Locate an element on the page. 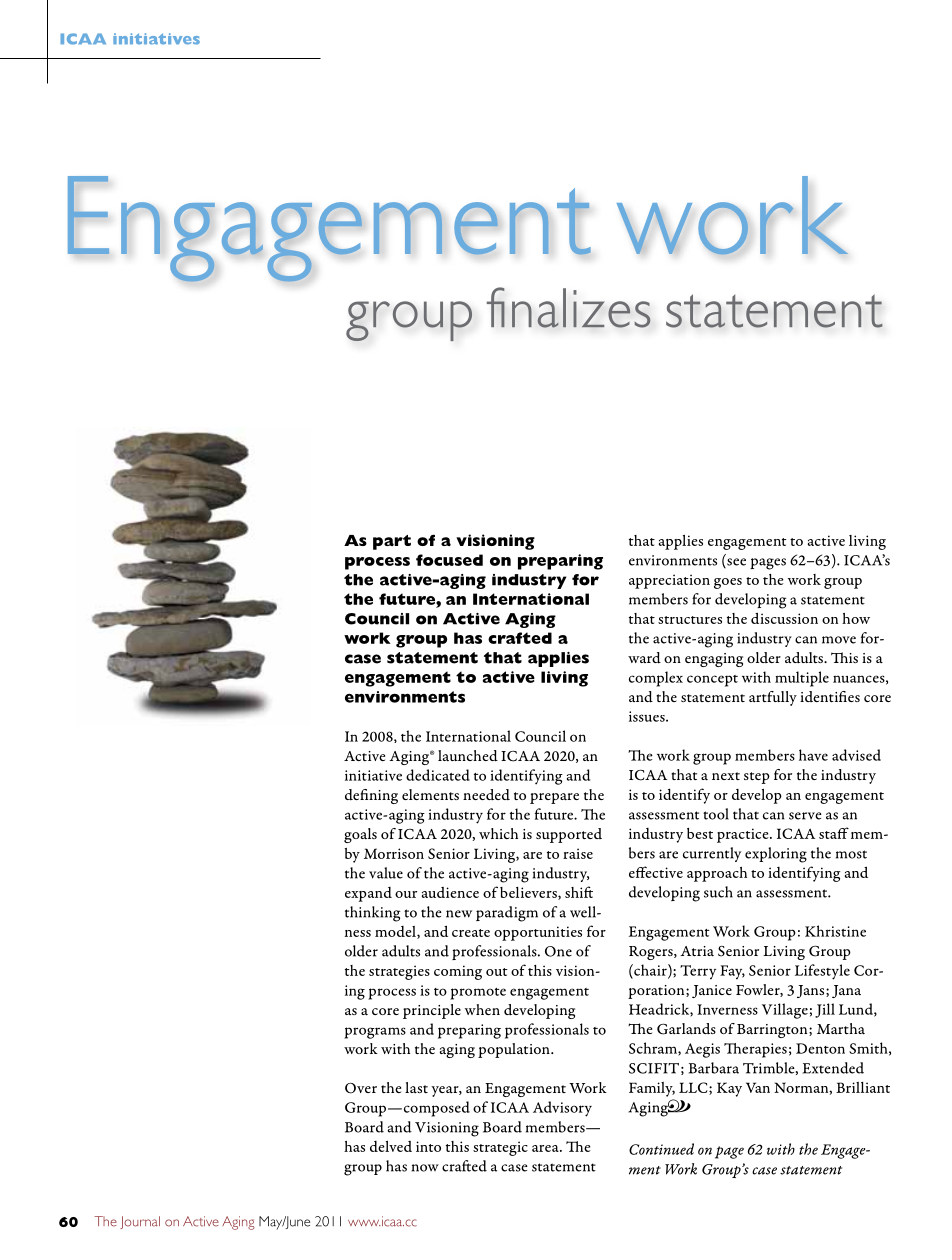 The height and width of the page is (1260, 952). part is located at coordinates (392, 542).
